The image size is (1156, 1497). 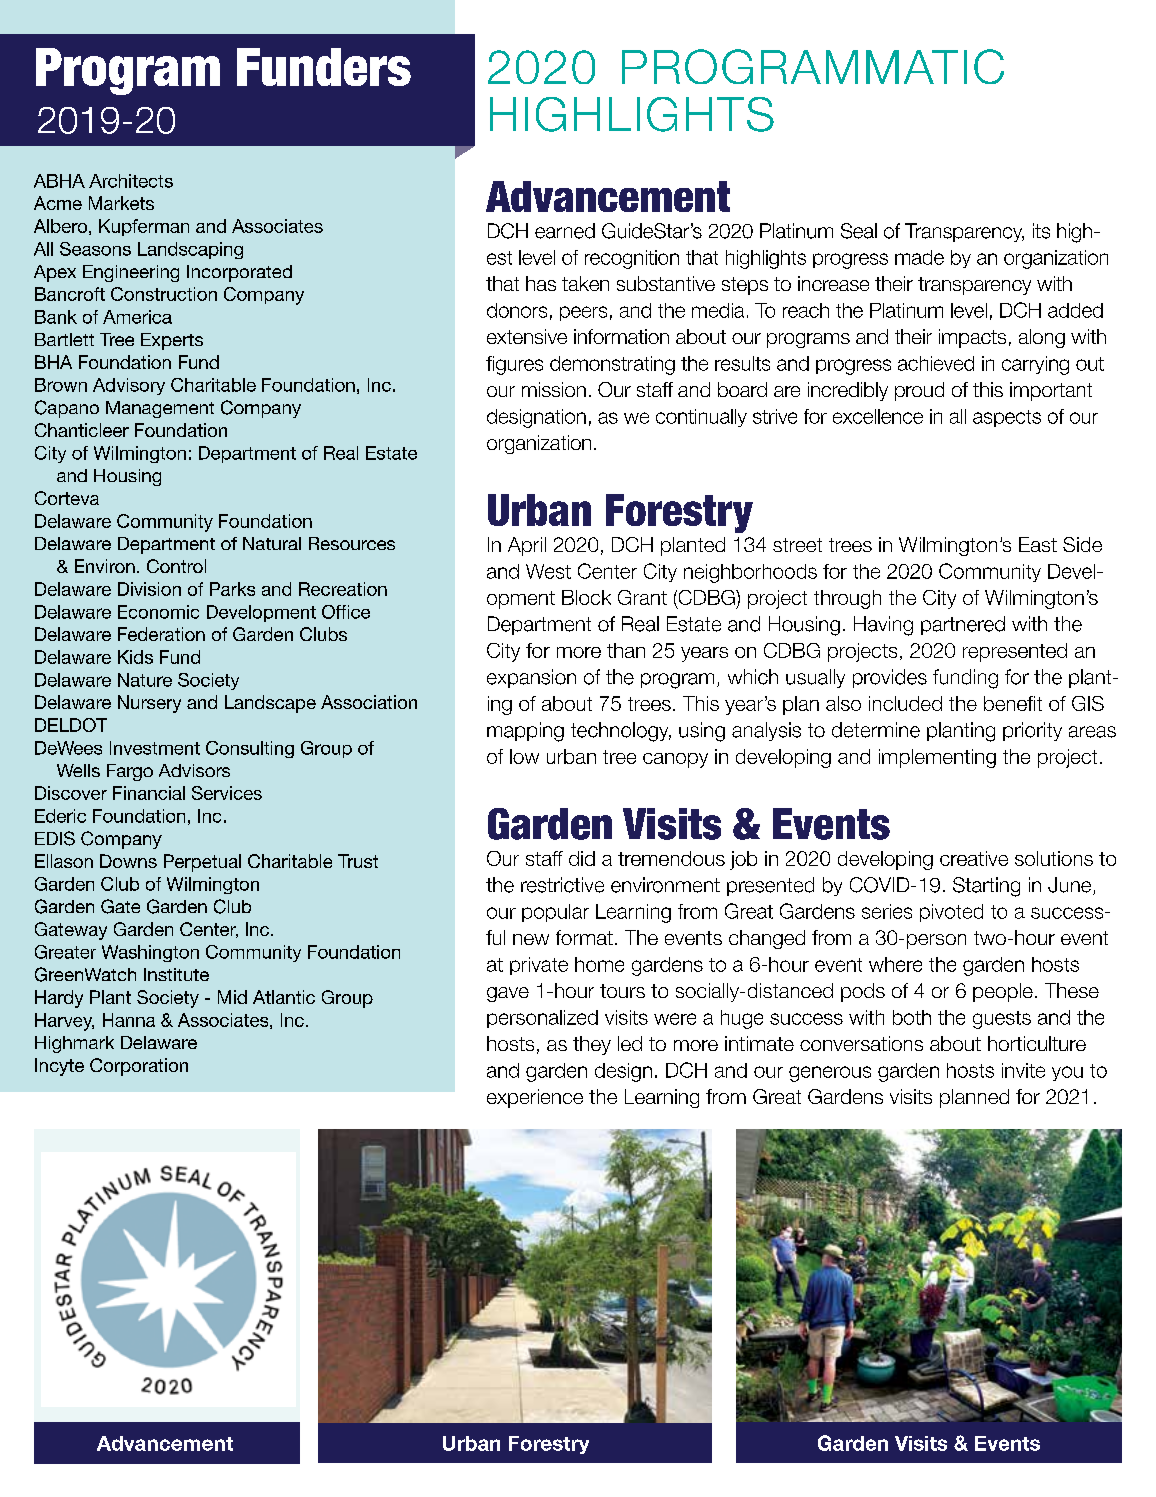 I want to click on Markets, so click(x=121, y=203).
